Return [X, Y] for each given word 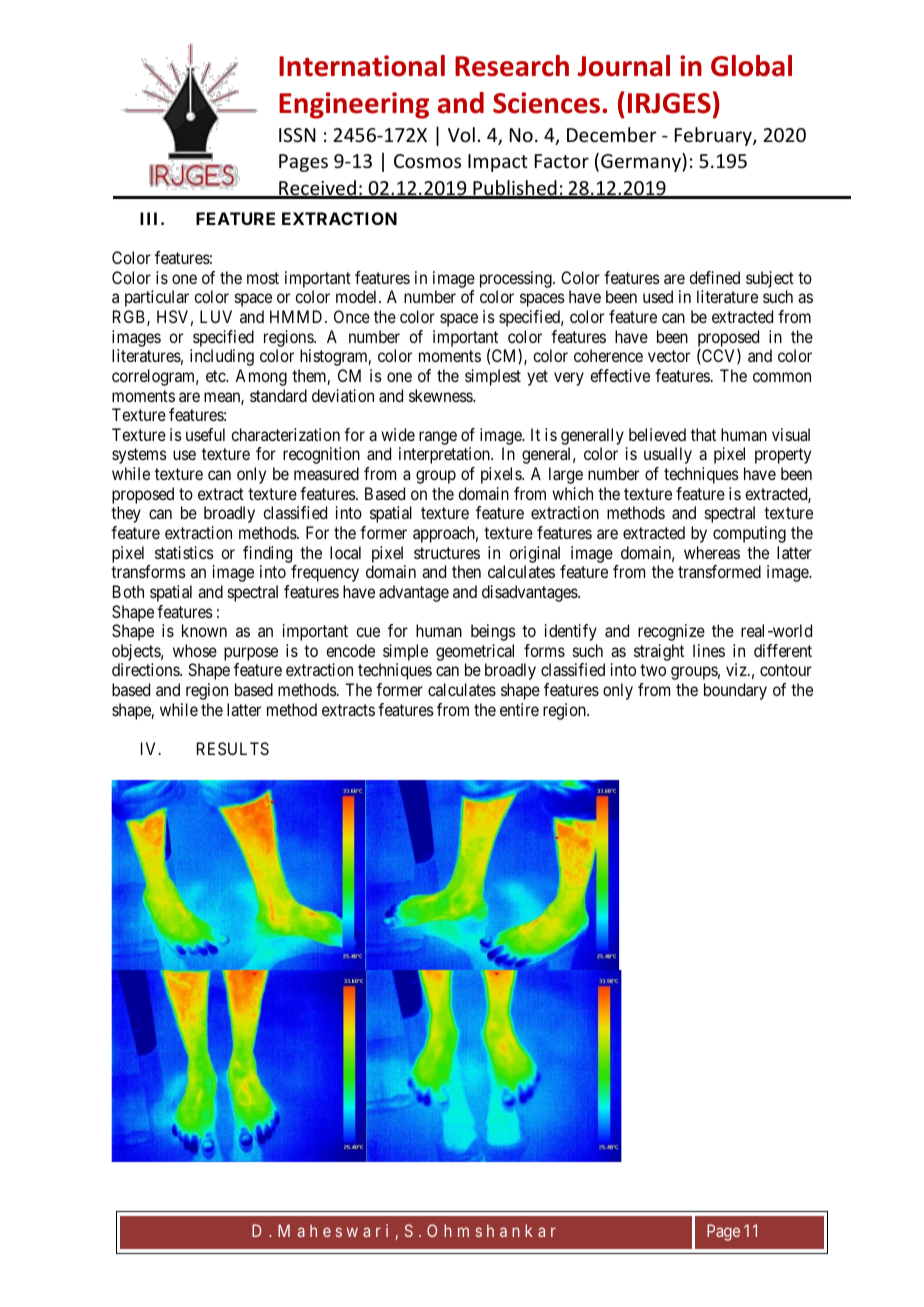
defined [714, 277]
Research [512, 66]
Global [751, 66]
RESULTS [233, 748]
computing [749, 534]
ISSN [297, 135]
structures [447, 553]
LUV [216, 316]
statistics [184, 552]
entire [519, 709]
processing [517, 279]
